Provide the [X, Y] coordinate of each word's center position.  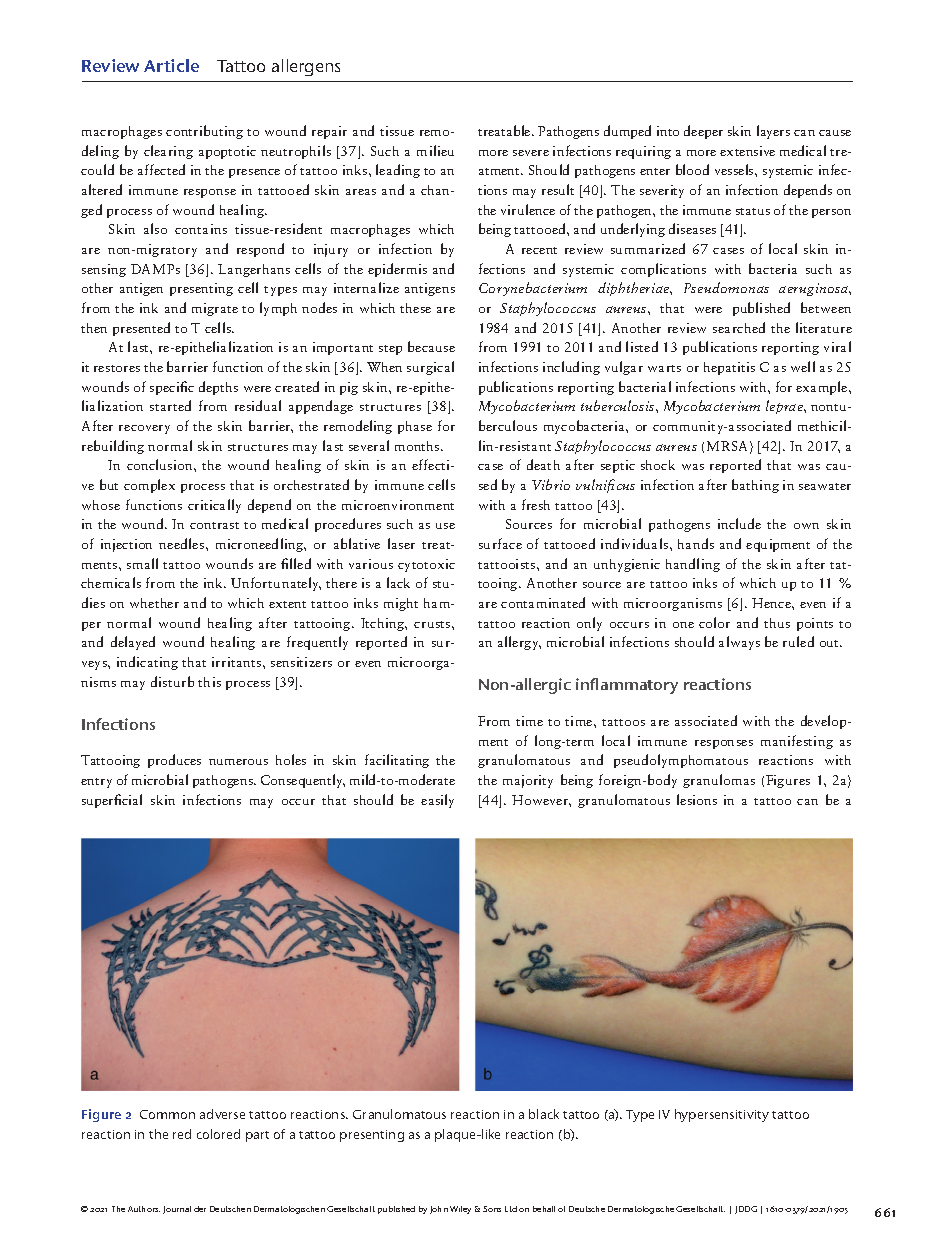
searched [739, 327]
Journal [177, 1210]
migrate [215, 309]
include [739, 523]
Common [167, 1114]
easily [437, 801]
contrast [214, 525]
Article [171, 65]
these [415, 308]
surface [500, 543]
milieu [435, 150]
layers [773, 132]
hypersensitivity [722, 1115]
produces [174, 761]
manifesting [797, 742]
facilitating [397, 761]
